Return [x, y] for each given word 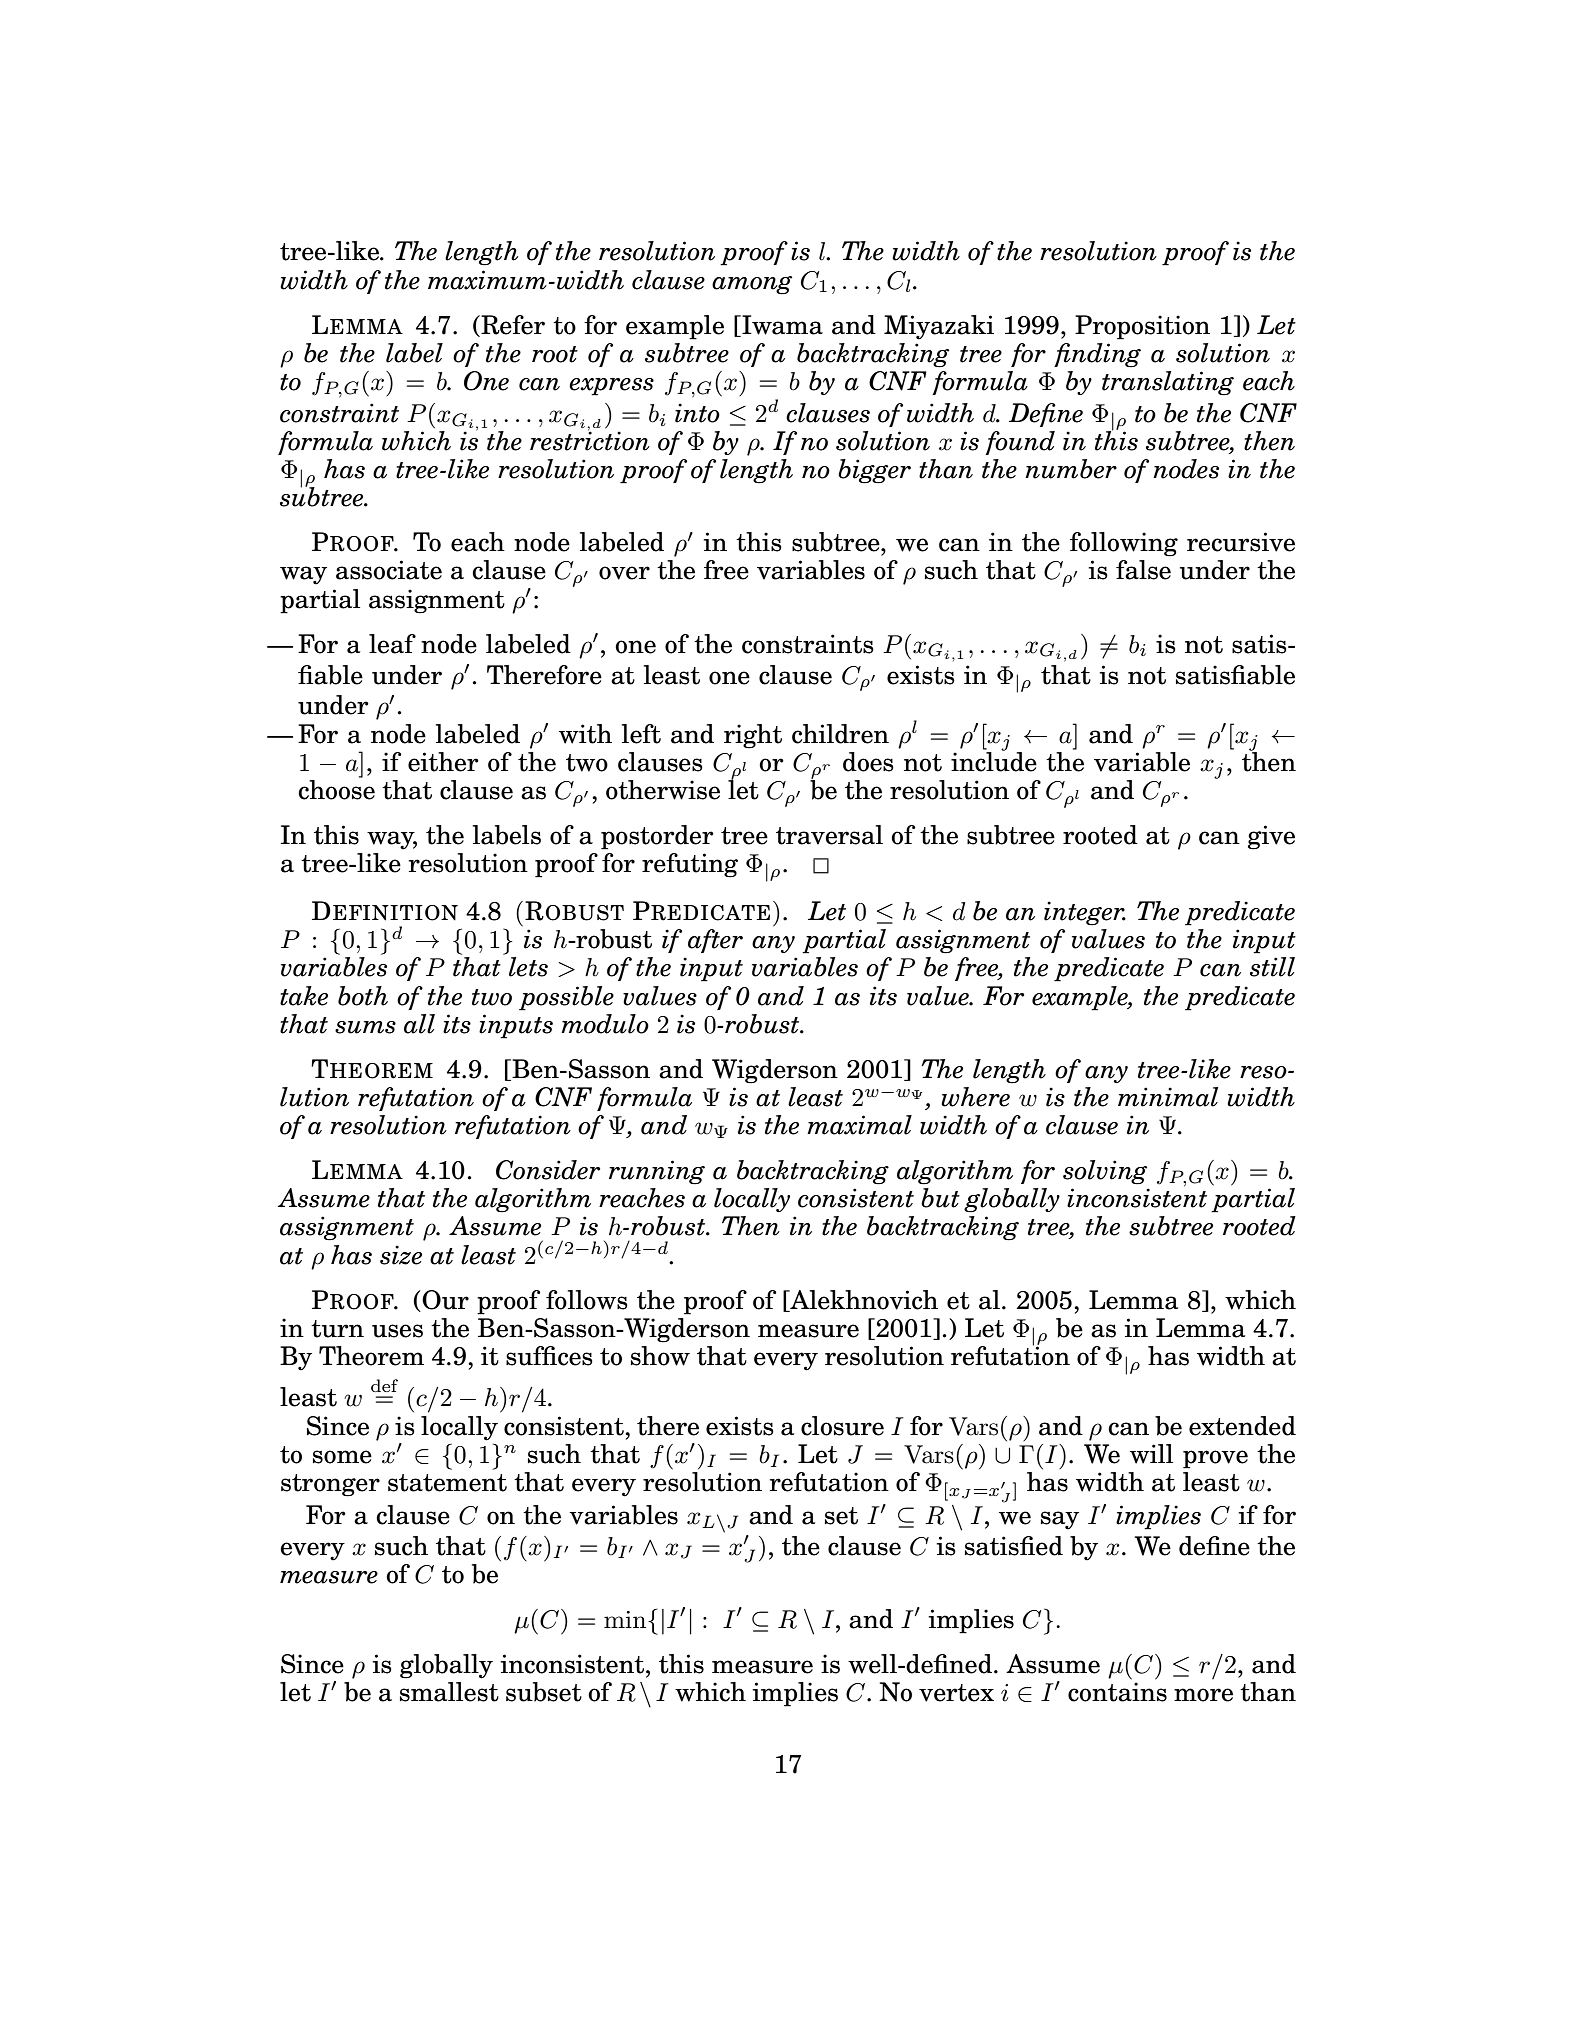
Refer [512, 325]
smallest [449, 1692]
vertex [956, 1693]
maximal [859, 1125]
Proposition [1142, 327]
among [752, 285]
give [1271, 837]
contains [1117, 1692]
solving [1105, 1172]
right [753, 736]
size [401, 1255]
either [443, 762]
